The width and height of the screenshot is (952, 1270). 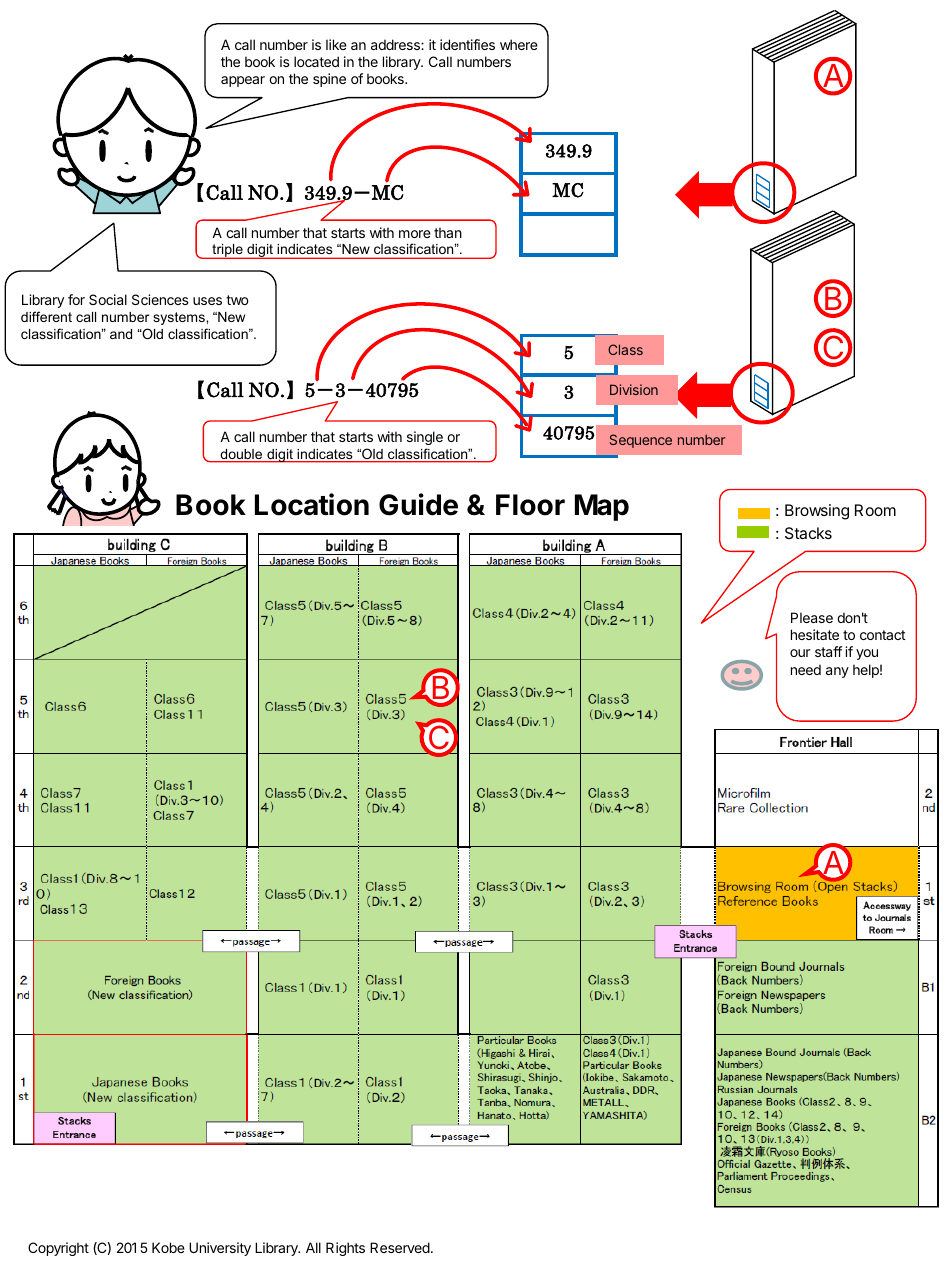 What do you see at coordinates (837, 672) in the screenshot?
I see `any` at bounding box center [837, 672].
